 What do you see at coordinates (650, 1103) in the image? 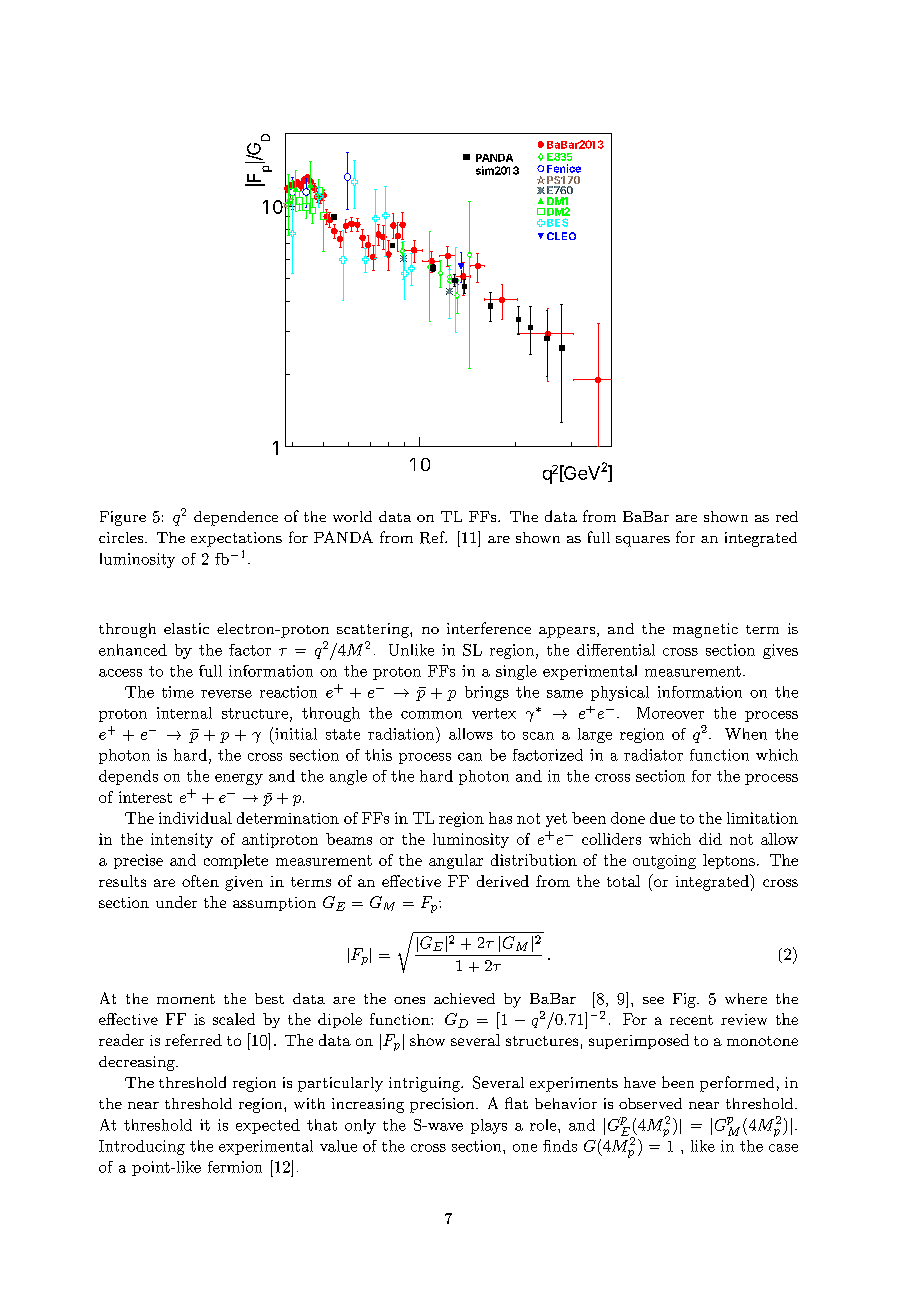
I see `observed` at bounding box center [650, 1103].
